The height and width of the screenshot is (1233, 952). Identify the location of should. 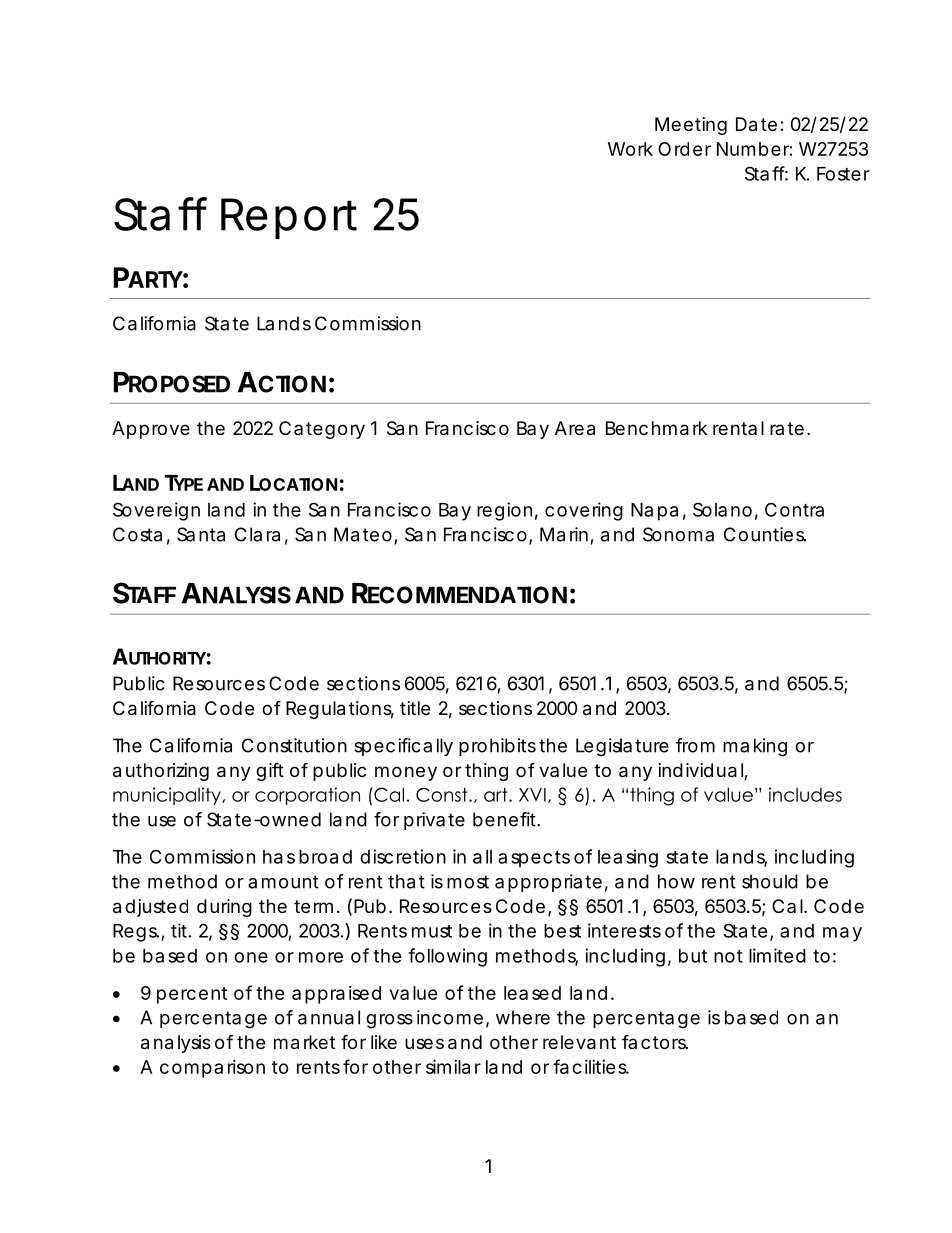
(770, 881).
